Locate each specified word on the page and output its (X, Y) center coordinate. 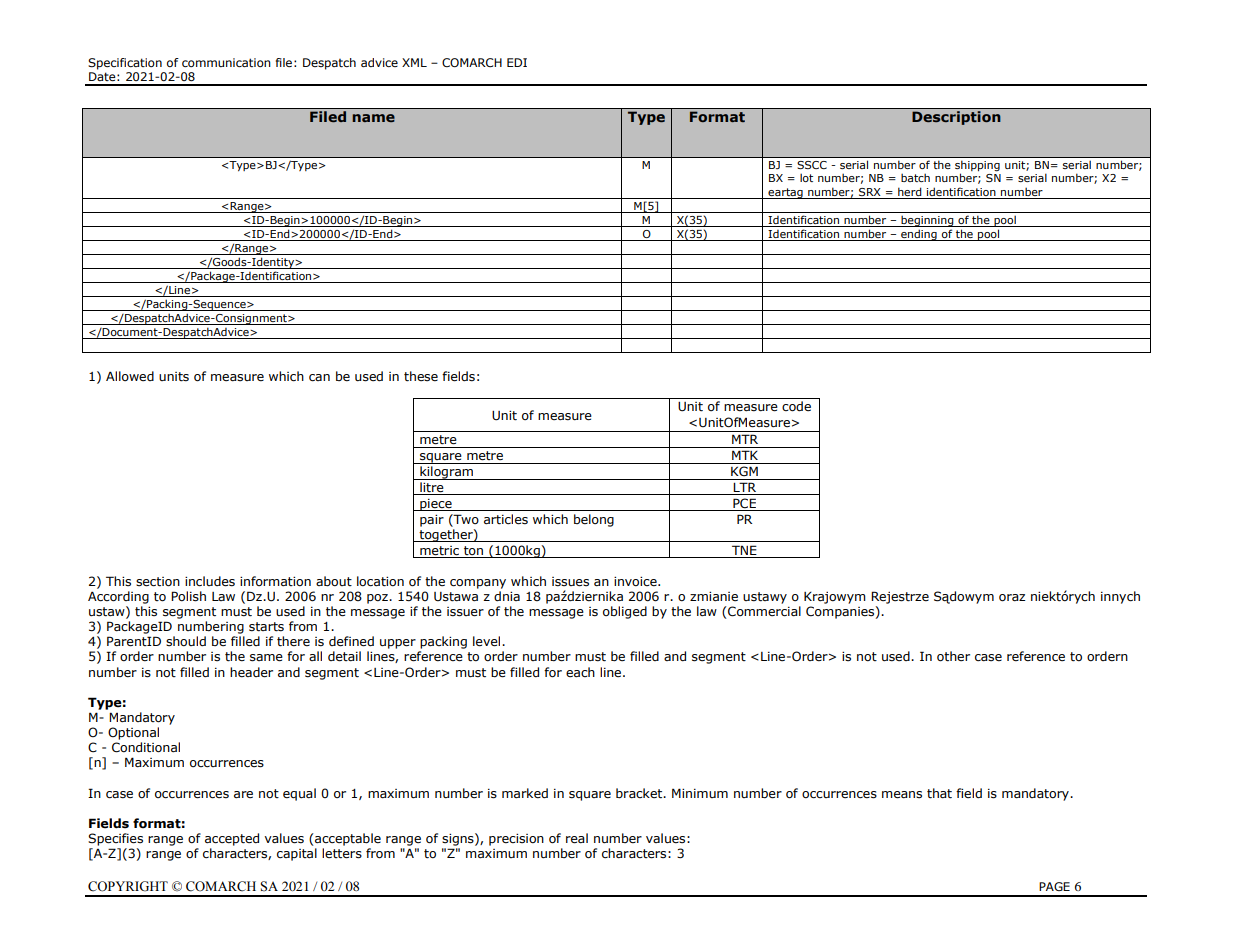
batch (915, 177)
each (580, 672)
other (953, 656)
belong (594, 520)
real (577, 838)
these (421, 376)
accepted (232, 839)
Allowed (130, 376)
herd (910, 191)
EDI (517, 62)
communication (226, 62)
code (796, 406)
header (251, 672)
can (319, 378)
